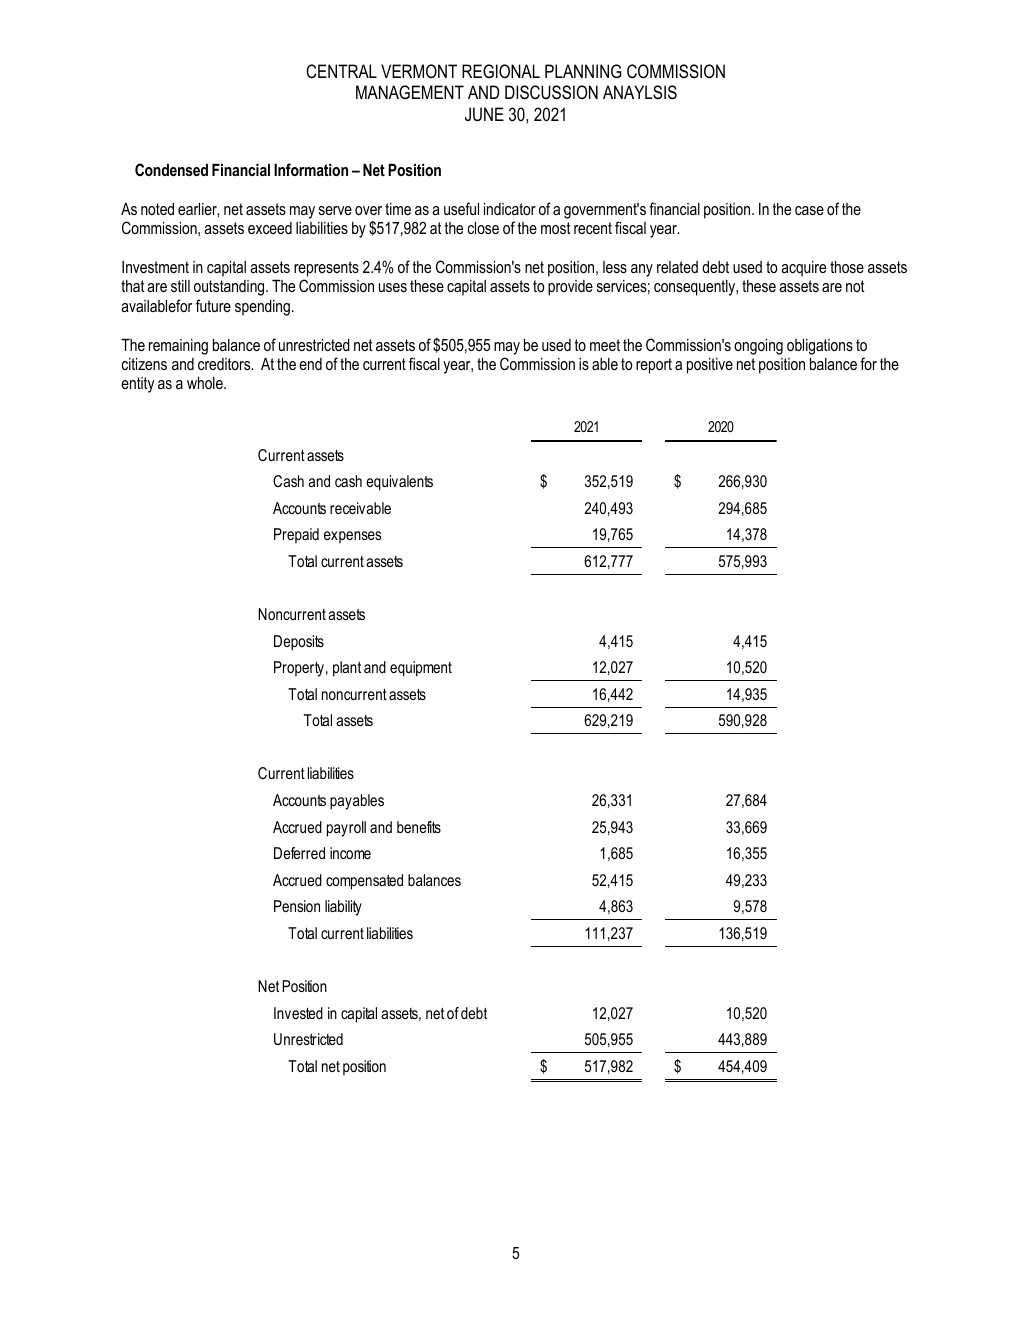 Image resolution: width=1032 pixels, height=1336 pixels. Describe the element at coordinates (421, 669) in the image. I see `equipment` at that location.
